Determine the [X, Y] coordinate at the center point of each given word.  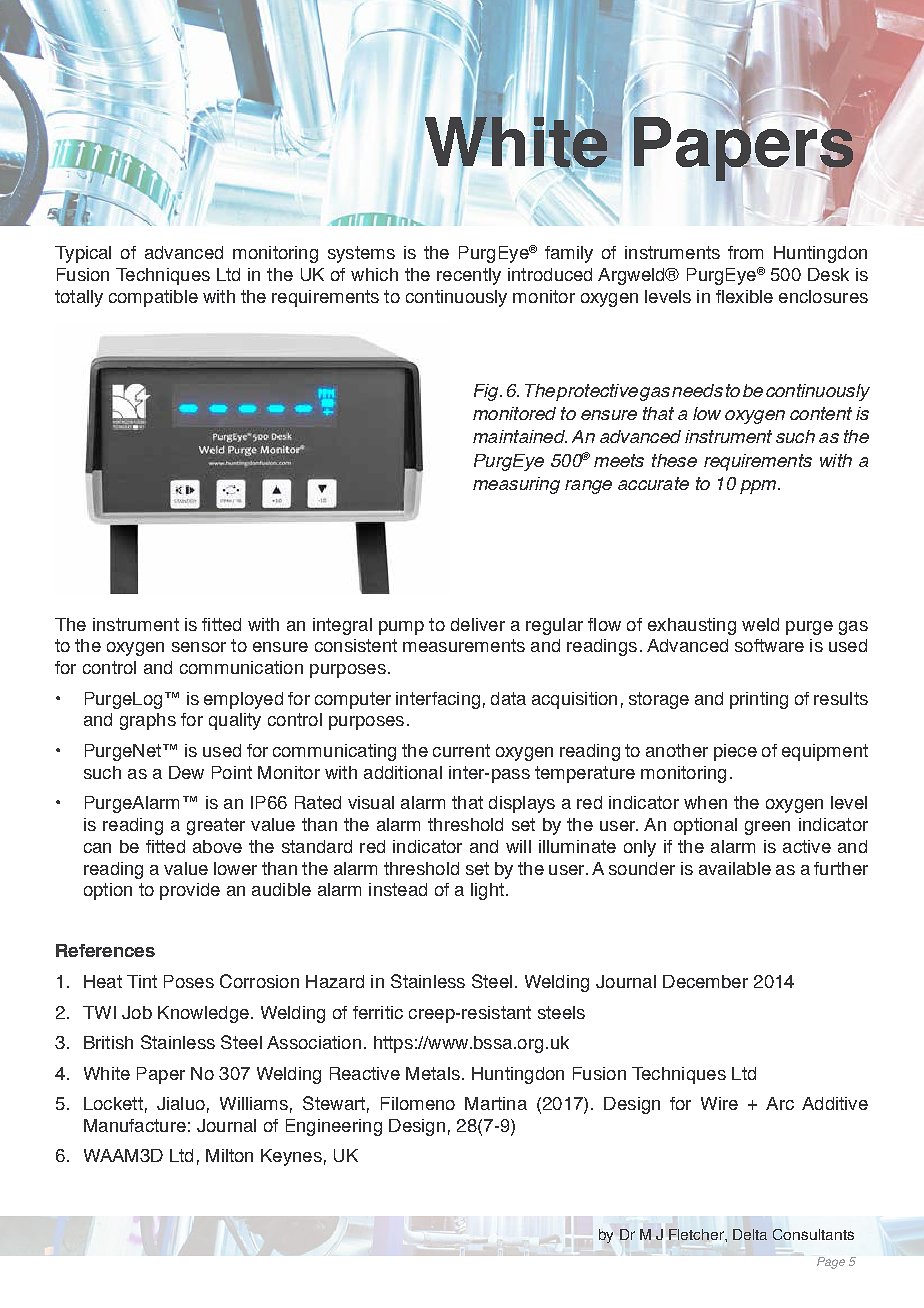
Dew [186, 772]
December [705, 981]
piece [735, 752]
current [461, 750]
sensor [199, 647]
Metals [433, 1073]
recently [469, 276]
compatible [153, 298]
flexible [744, 296]
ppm [759, 487]
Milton [229, 1155]
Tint [142, 981]
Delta [750, 1234]
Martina [496, 1103]
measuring [516, 485]
